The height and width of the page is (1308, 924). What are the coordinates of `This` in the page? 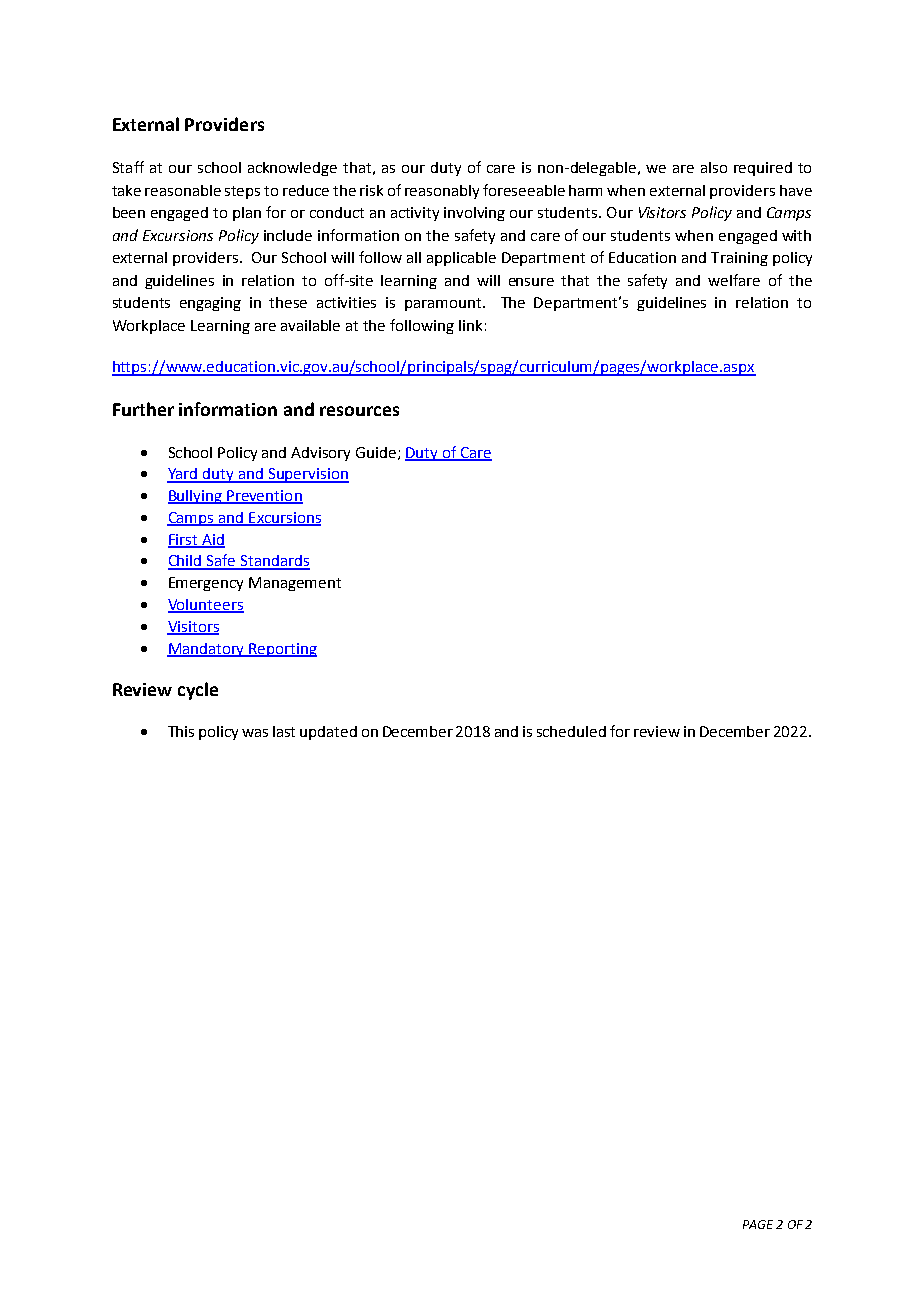 It's located at (181, 731).
